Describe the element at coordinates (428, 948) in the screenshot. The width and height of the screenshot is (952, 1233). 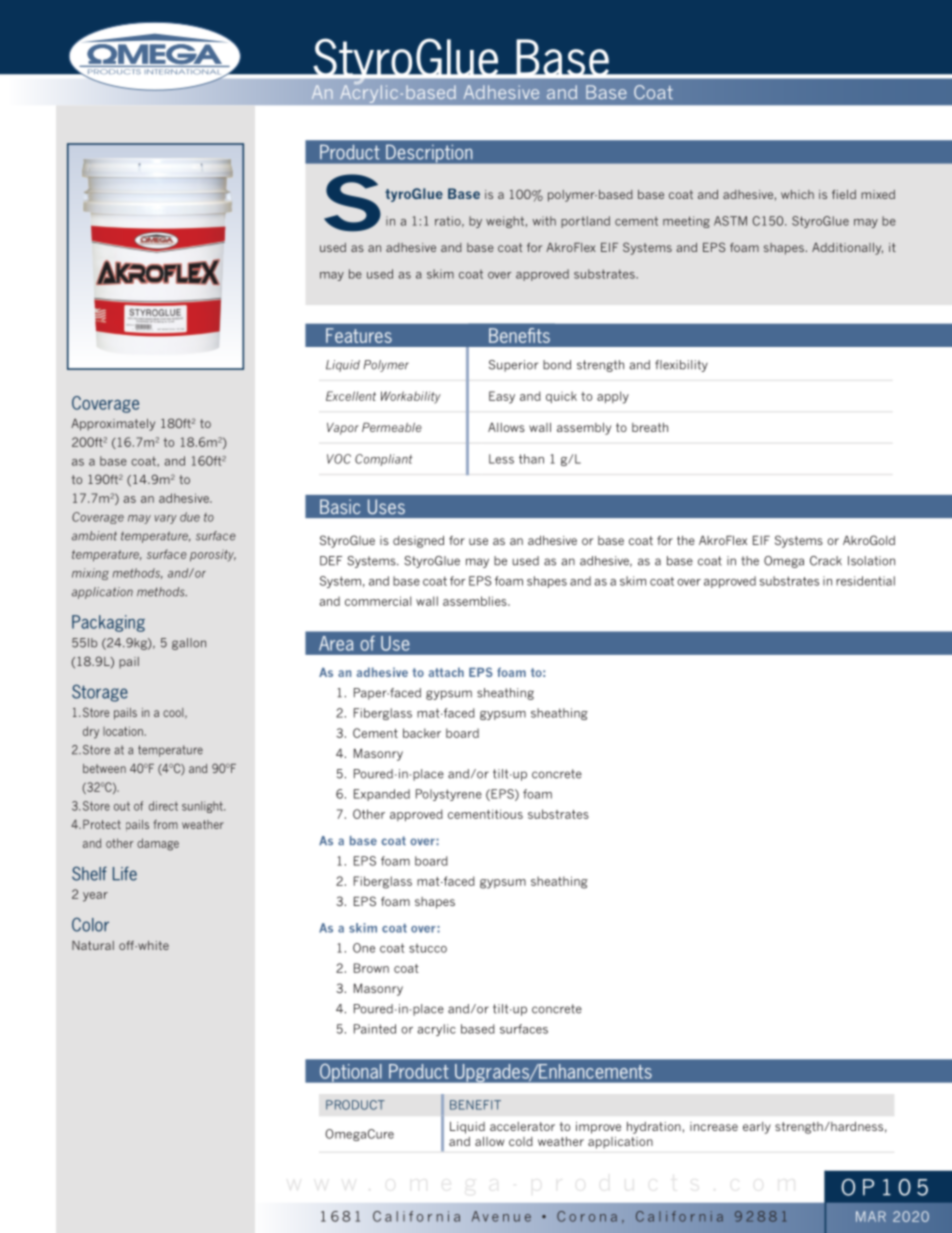
I see `stucco` at that location.
